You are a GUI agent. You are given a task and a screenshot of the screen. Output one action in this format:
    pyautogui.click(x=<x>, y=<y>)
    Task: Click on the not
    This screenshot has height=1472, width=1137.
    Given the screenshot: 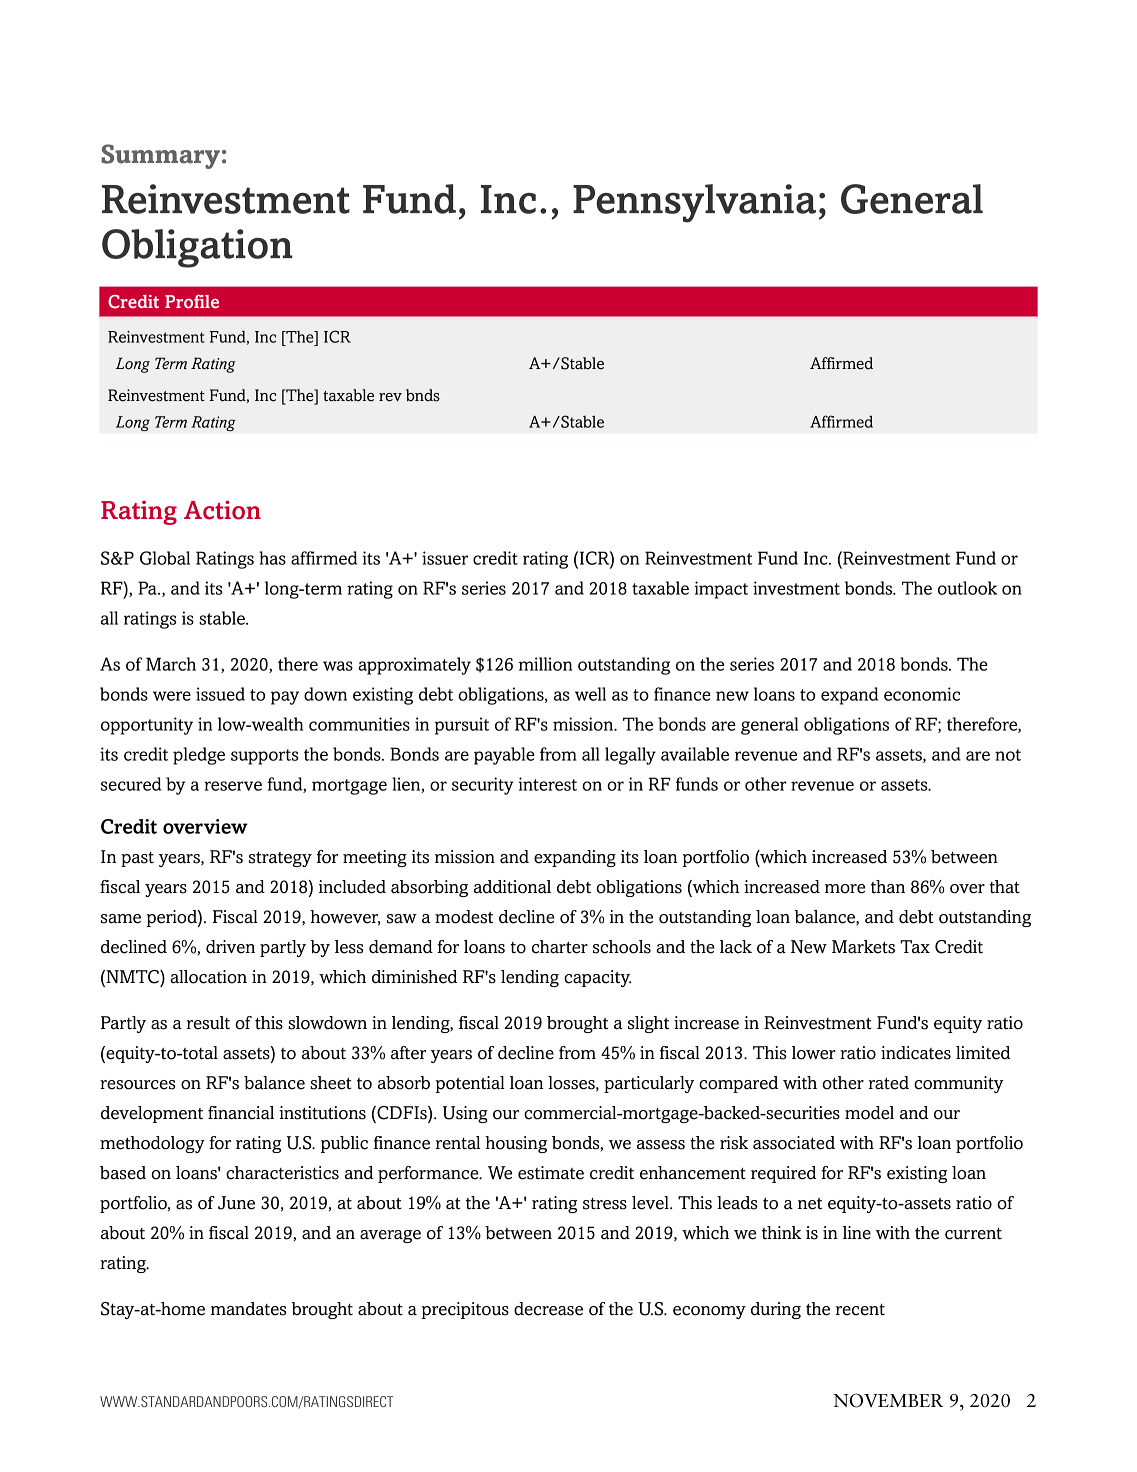 What is the action you would take?
    pyautogui.click(x=1008, y=755)
